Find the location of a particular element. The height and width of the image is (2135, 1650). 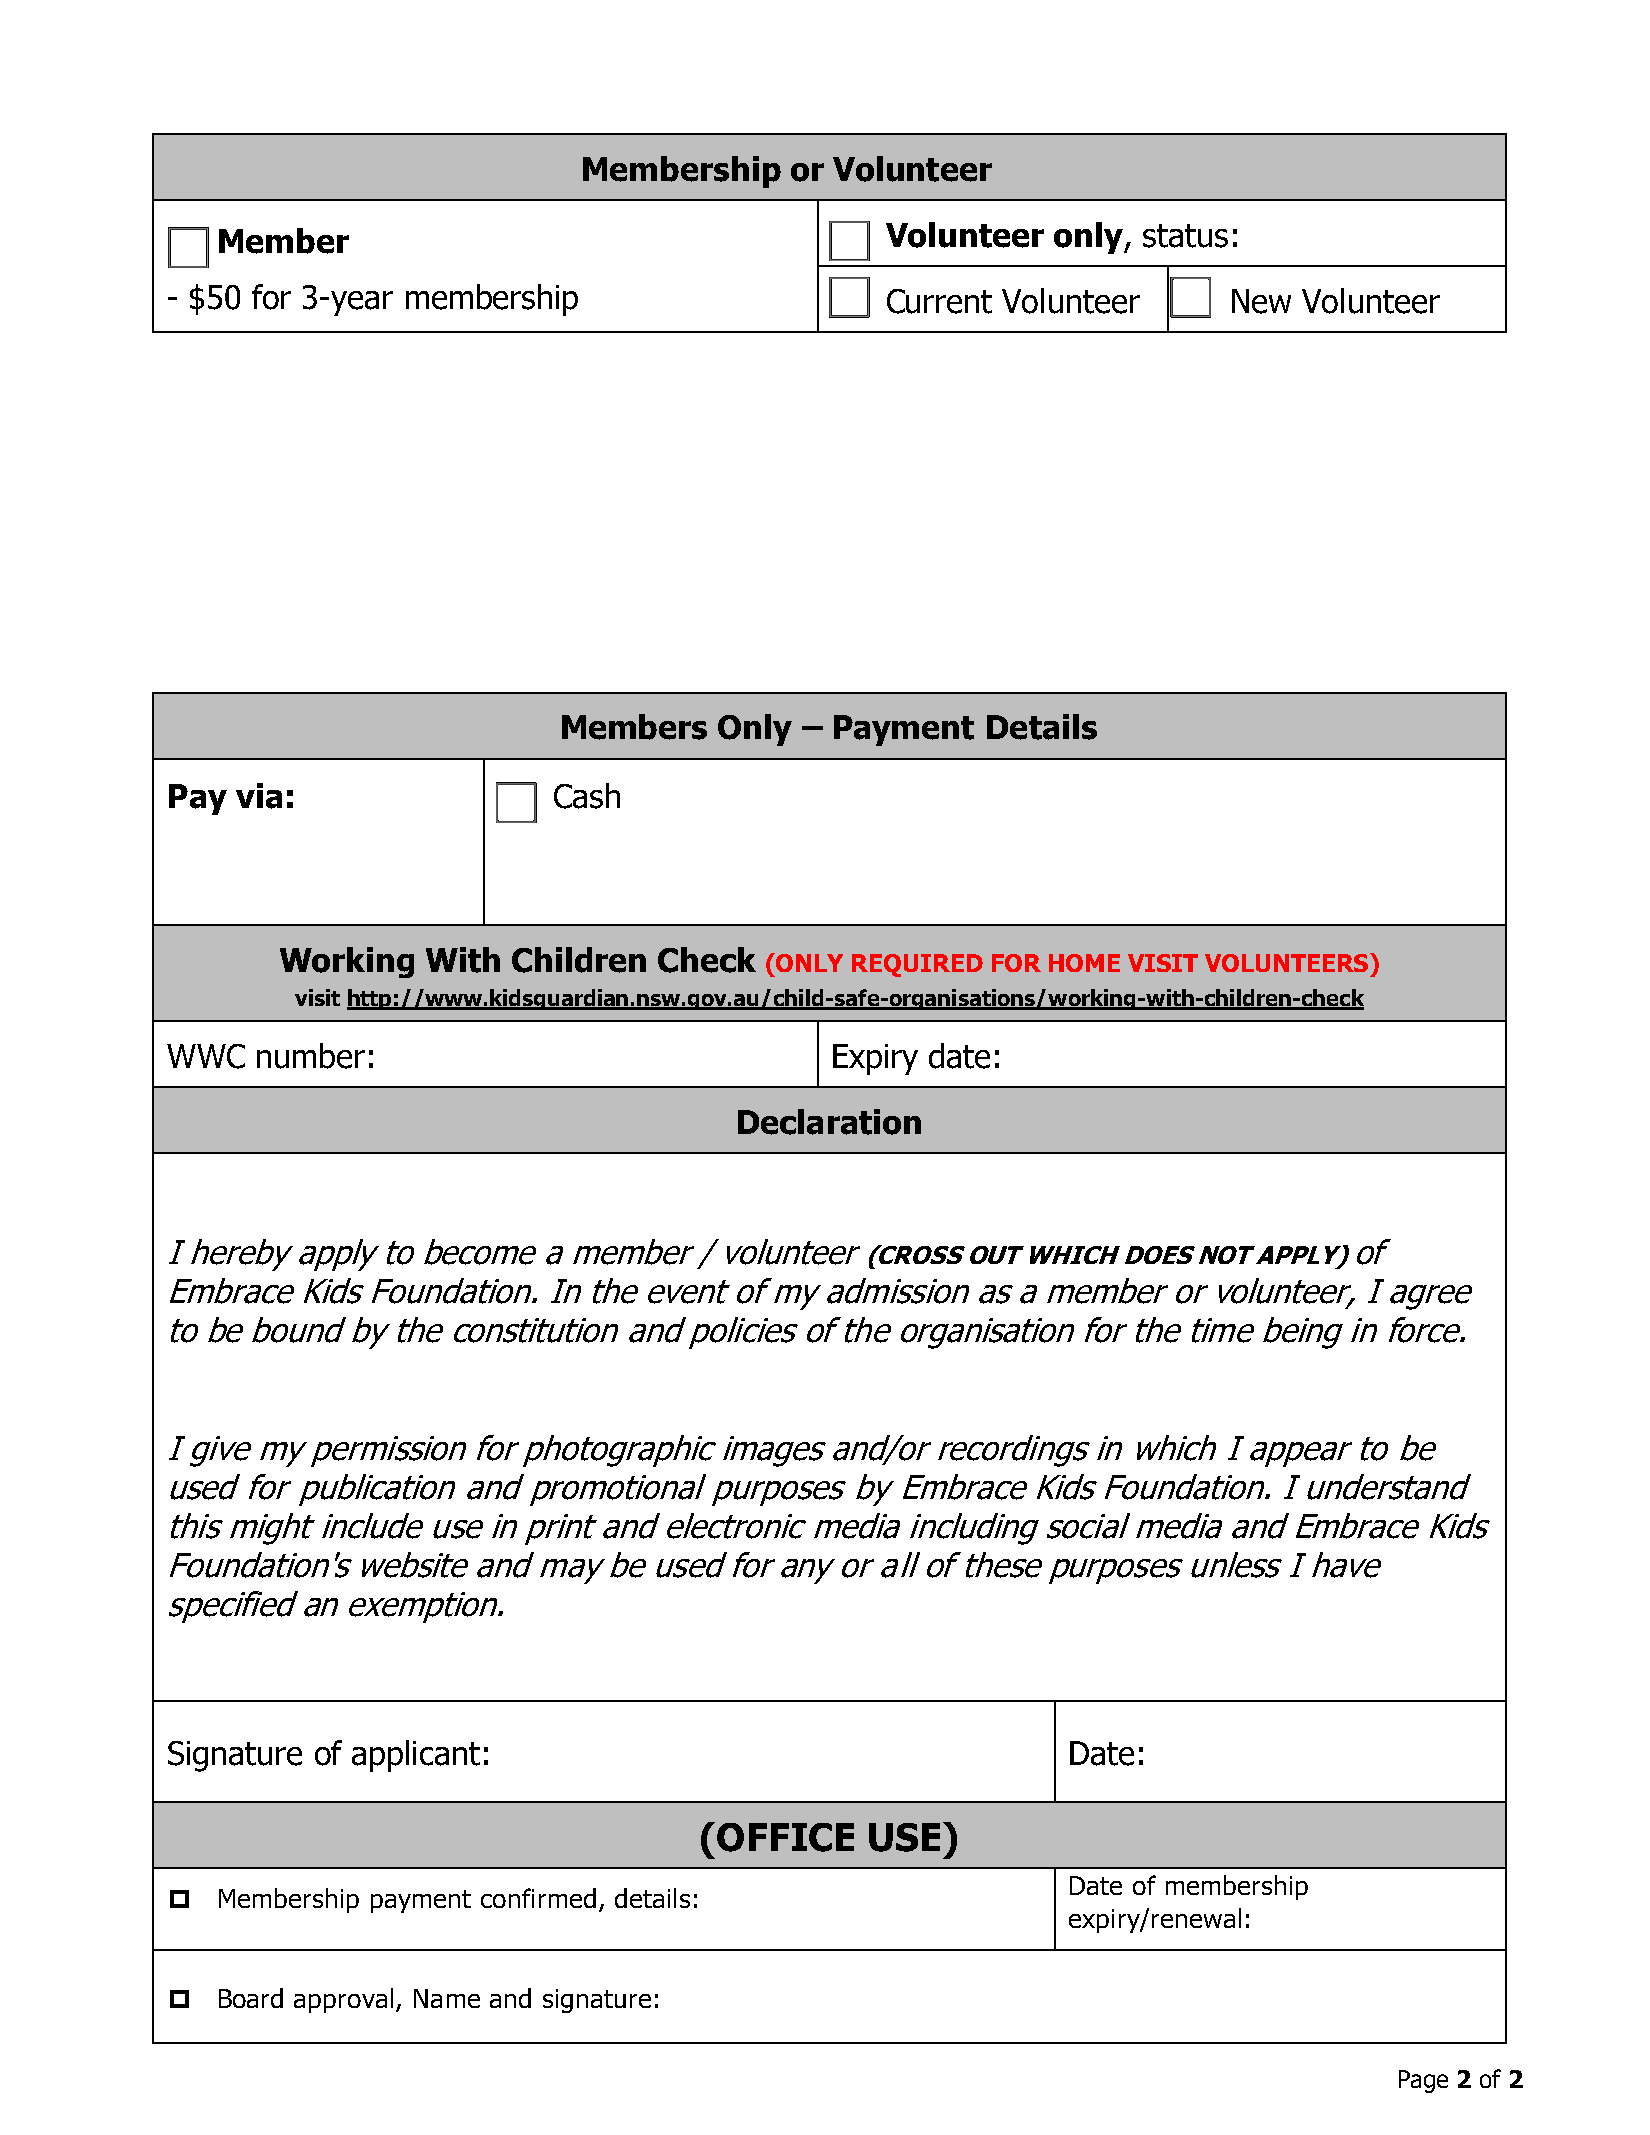

applicant is located at coordinates (416, 1756).
